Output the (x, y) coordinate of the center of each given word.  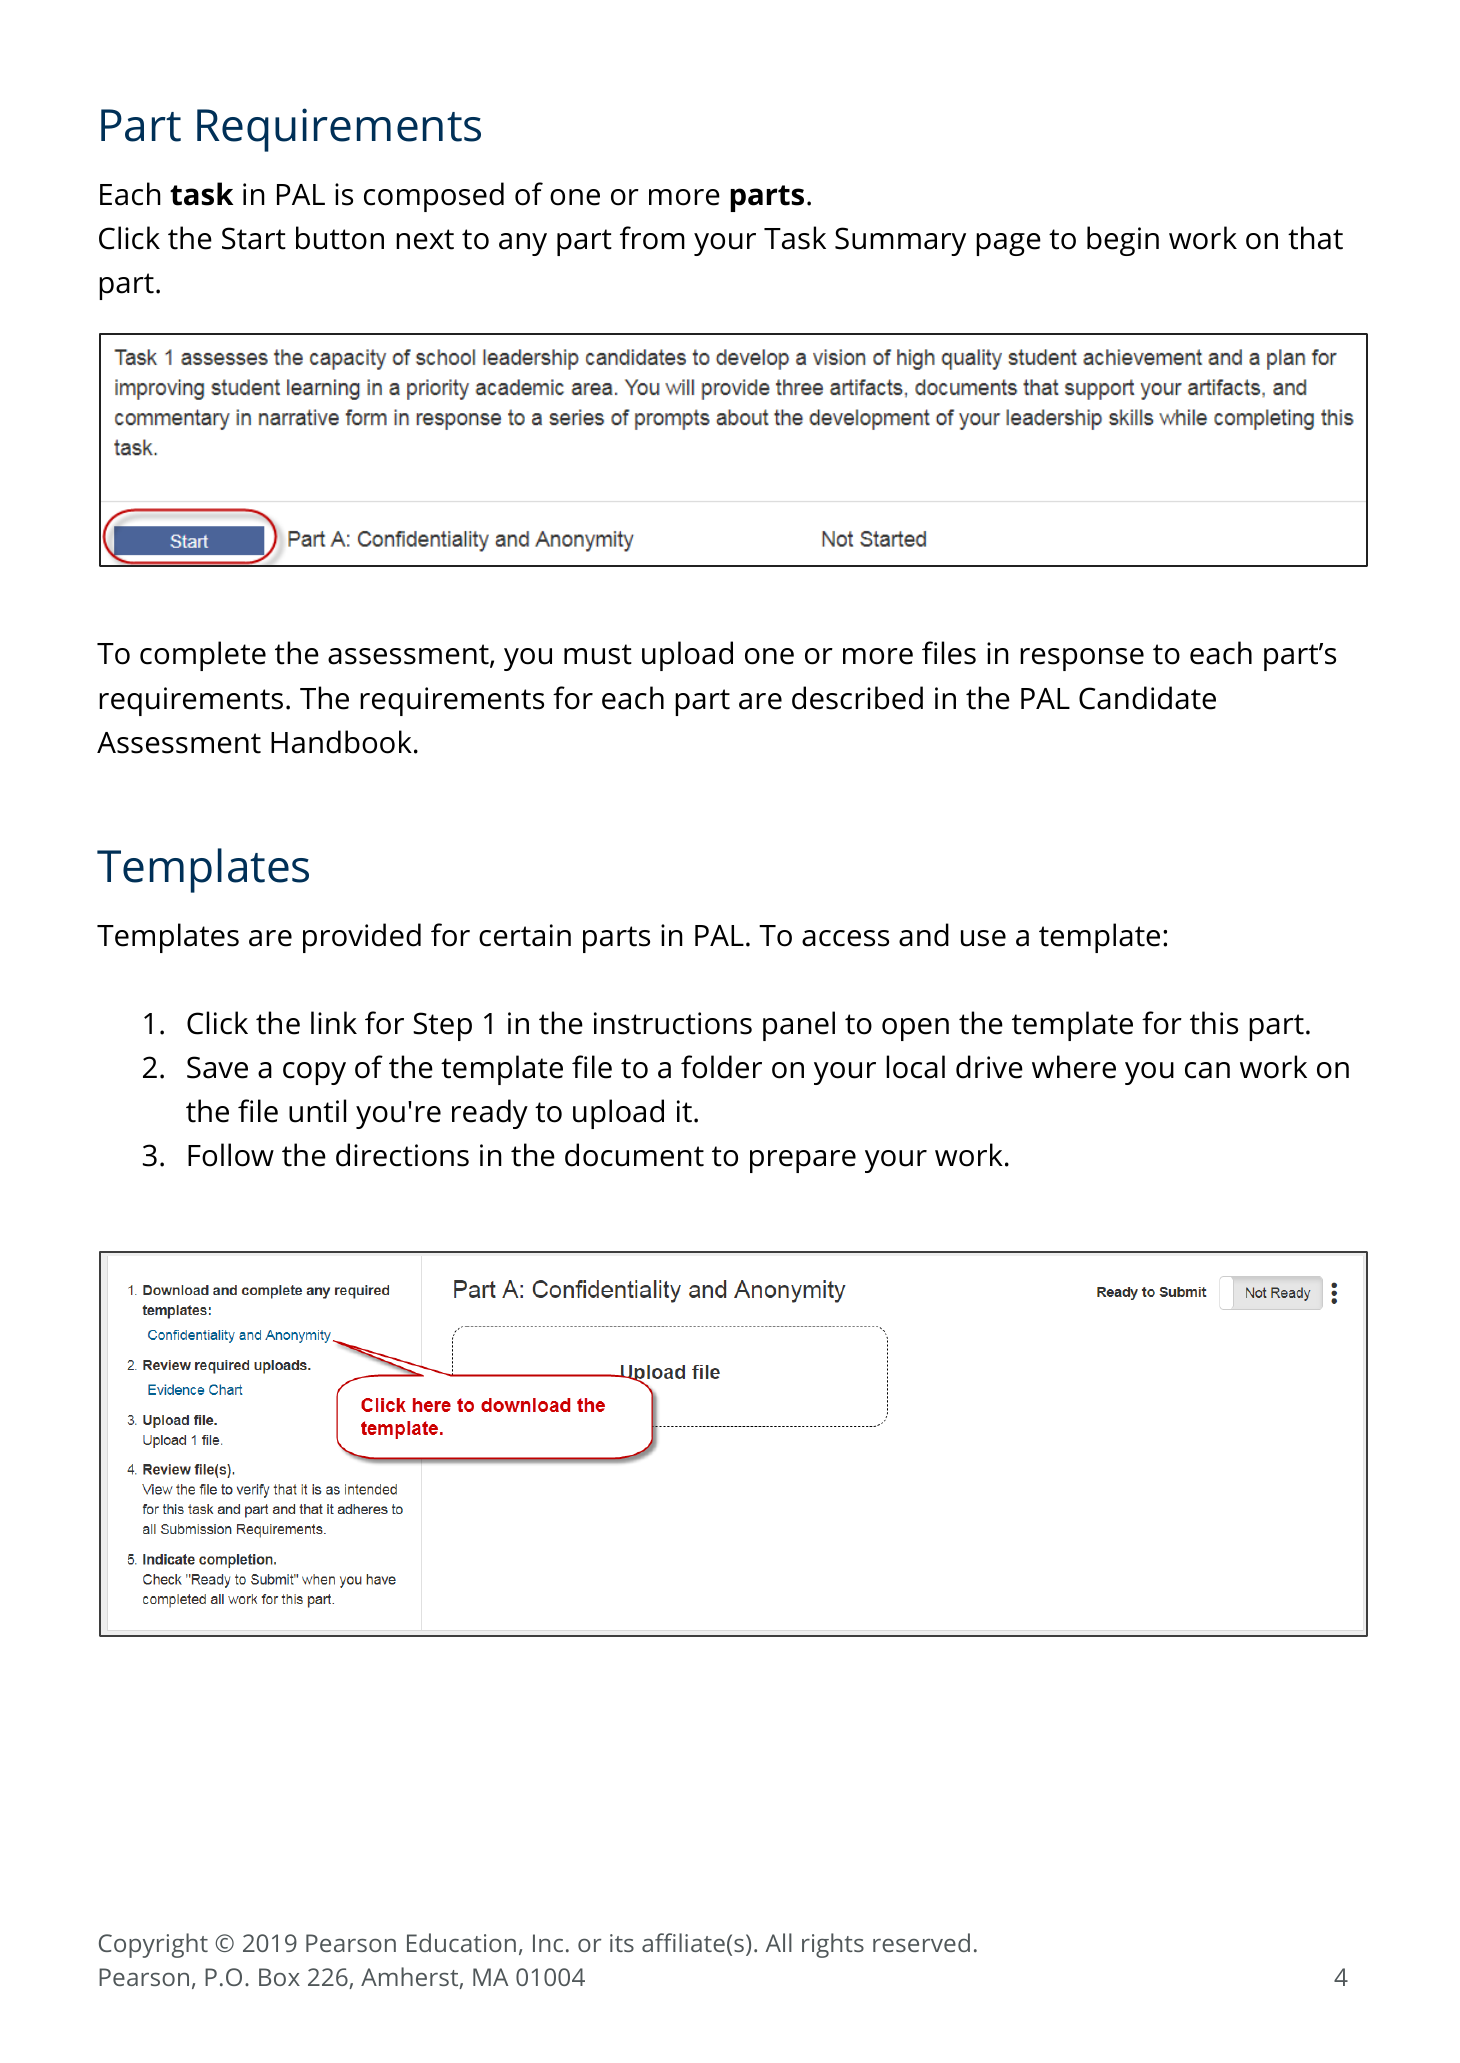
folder (721, 1067)
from (652, 238)
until (317, 1111)
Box (279, 1977)
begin (1123, 241)
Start (254, 238)
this (1214, 1023)
